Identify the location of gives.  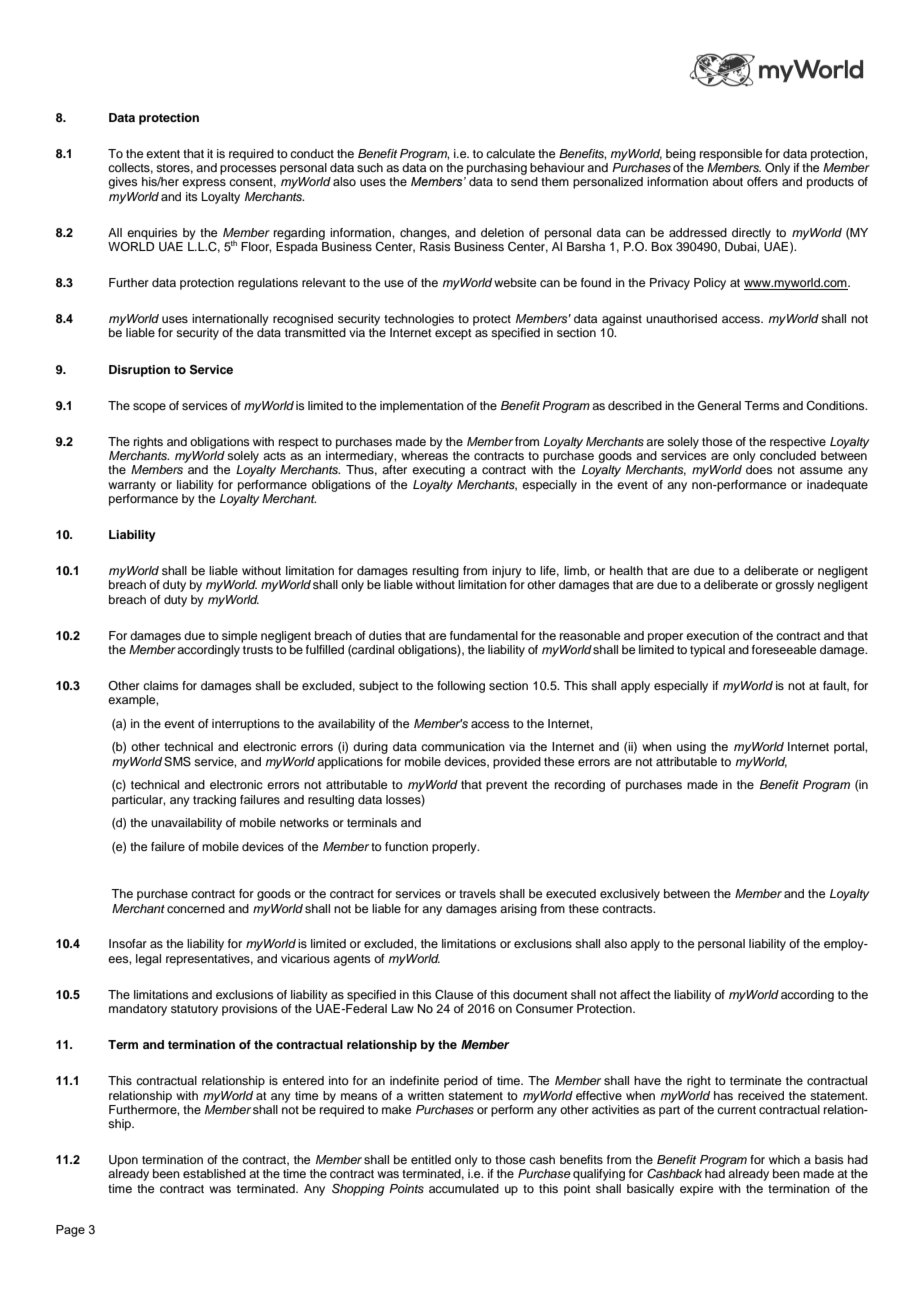
(123, 183).
